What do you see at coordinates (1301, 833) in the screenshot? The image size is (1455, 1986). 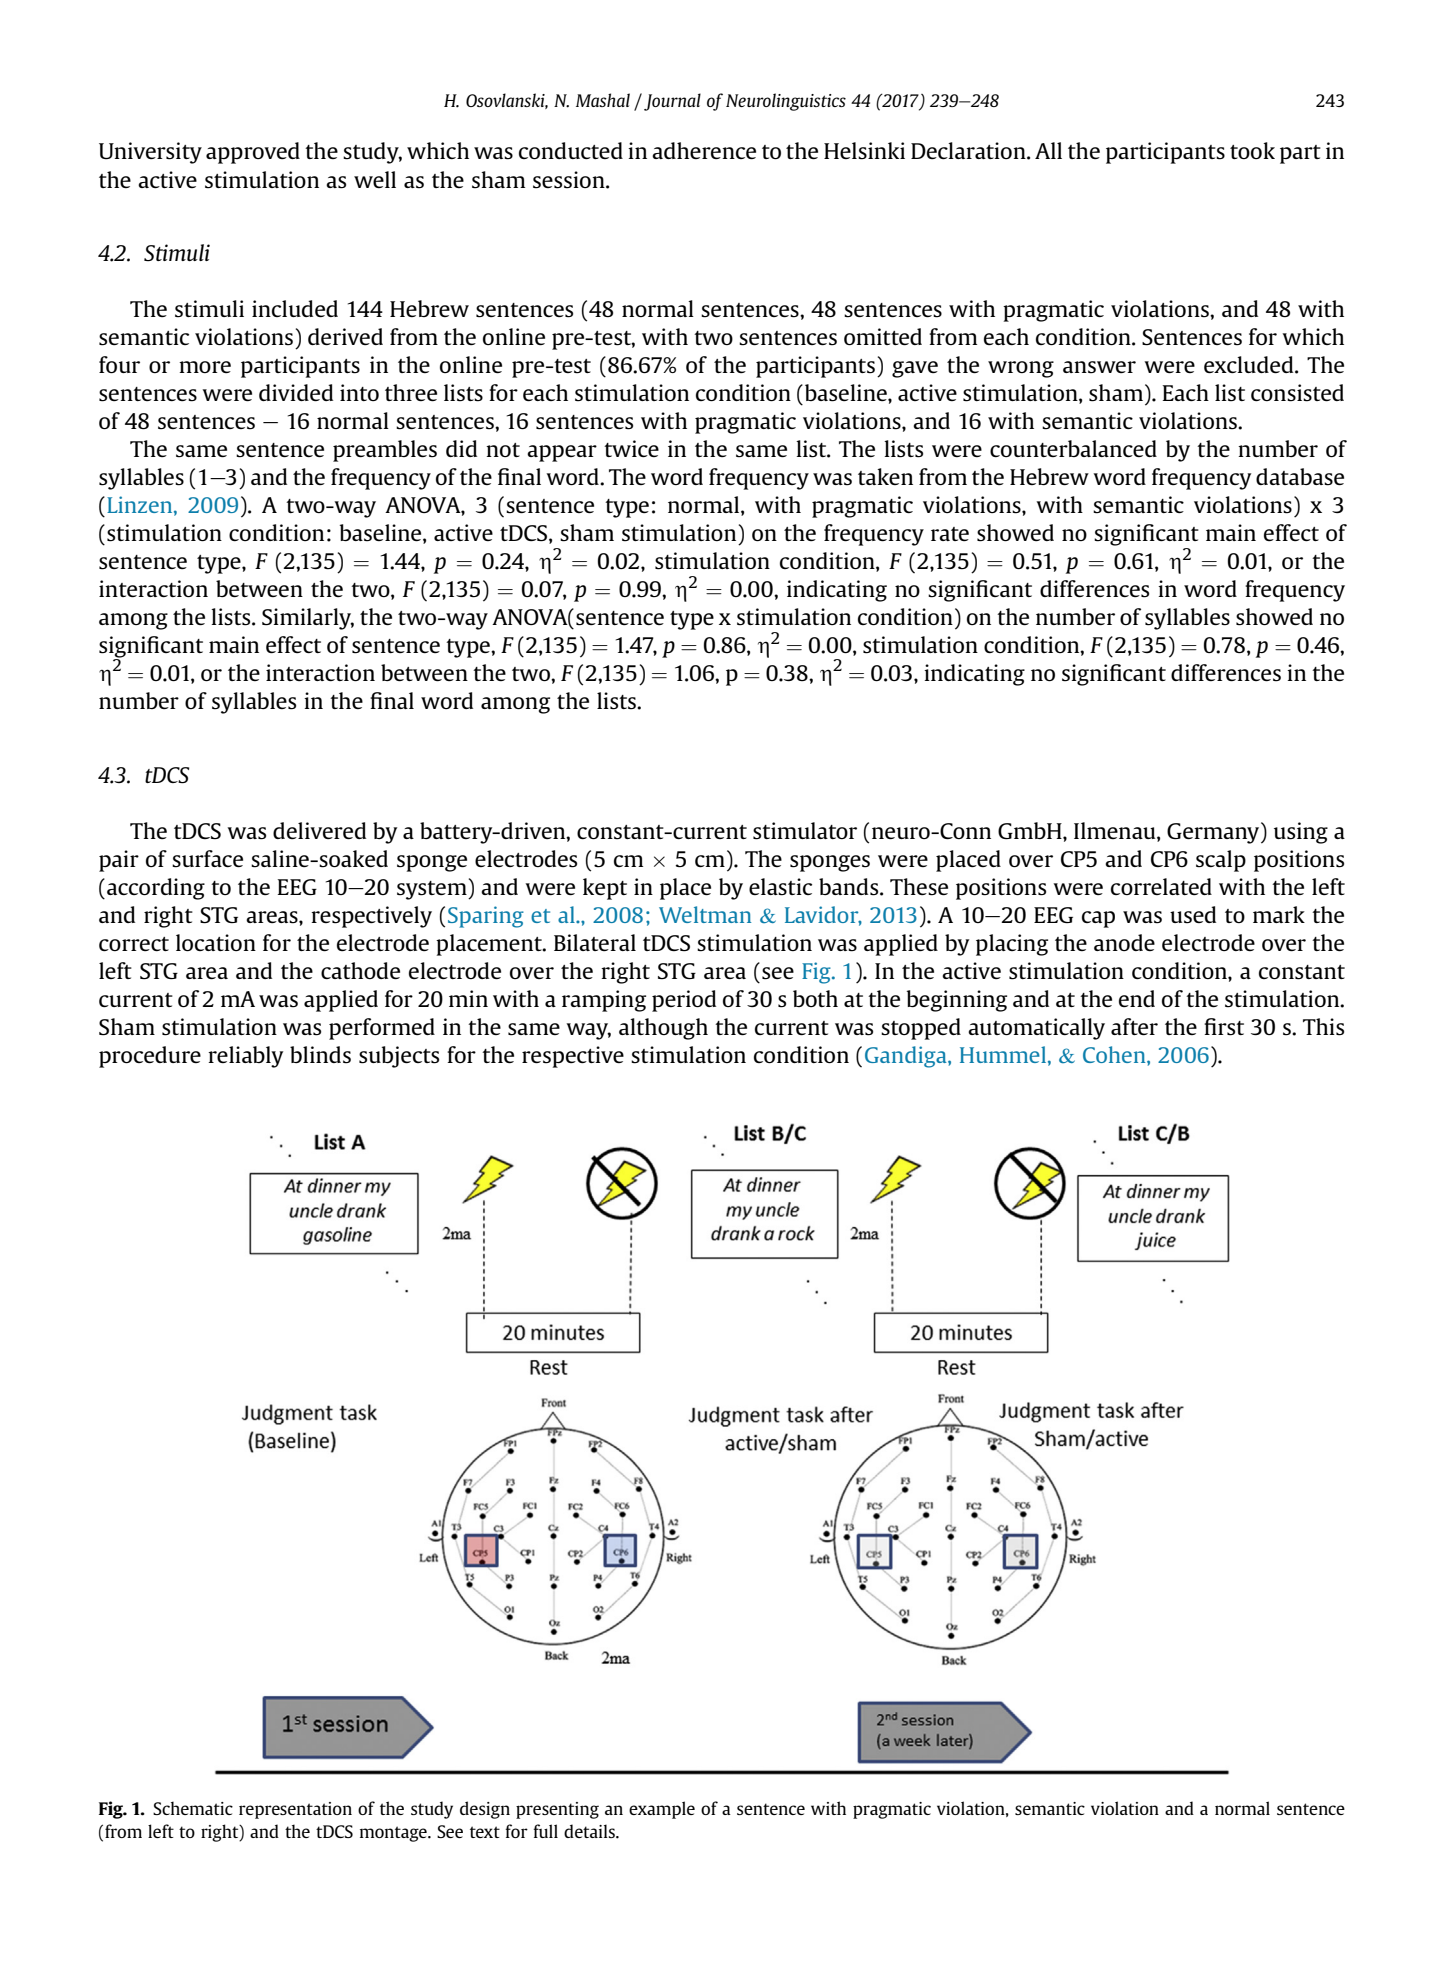 I see `using` at bounding box center [1301, 833].
